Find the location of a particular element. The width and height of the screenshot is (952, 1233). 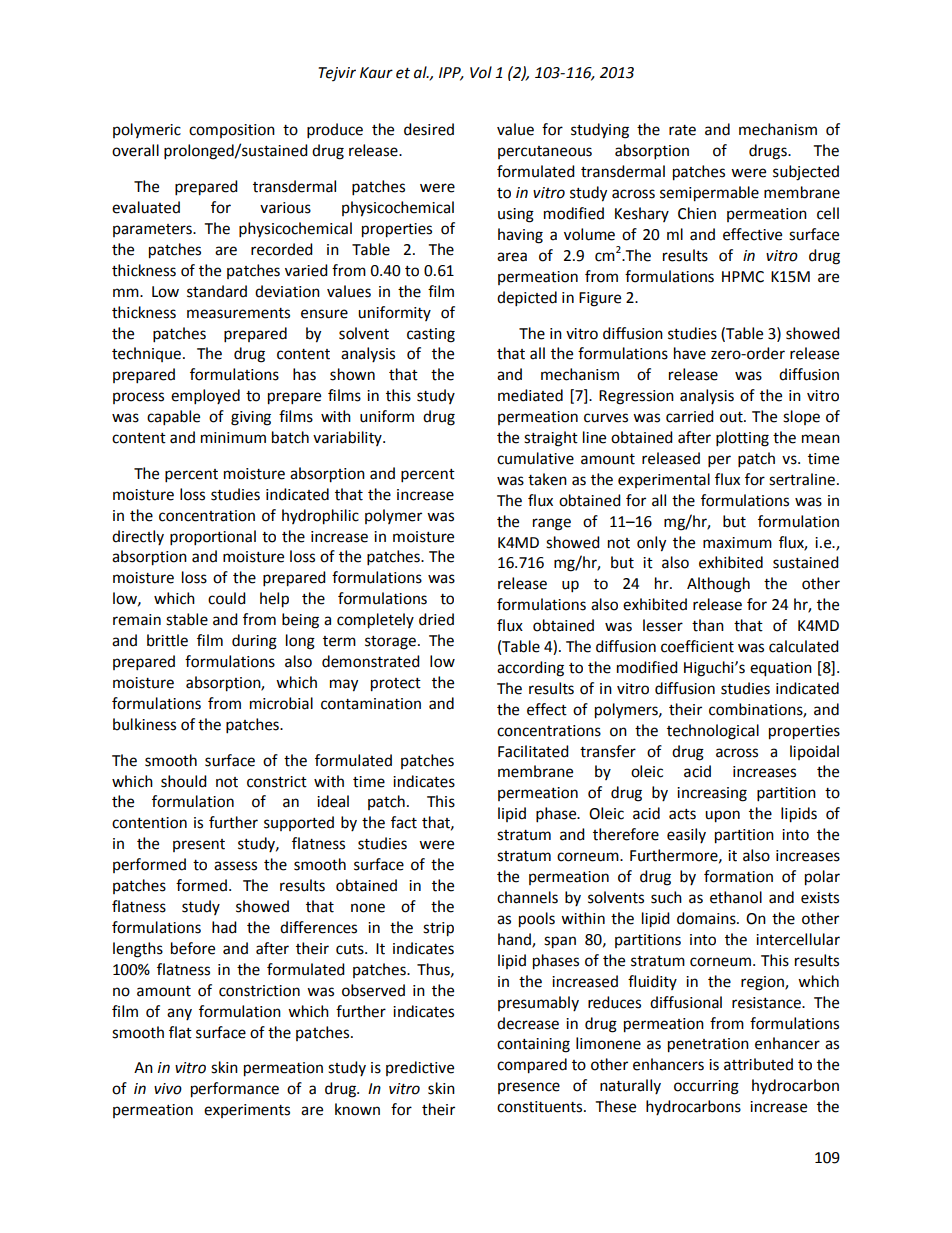

performance is located at coordinates (235, 1090).
